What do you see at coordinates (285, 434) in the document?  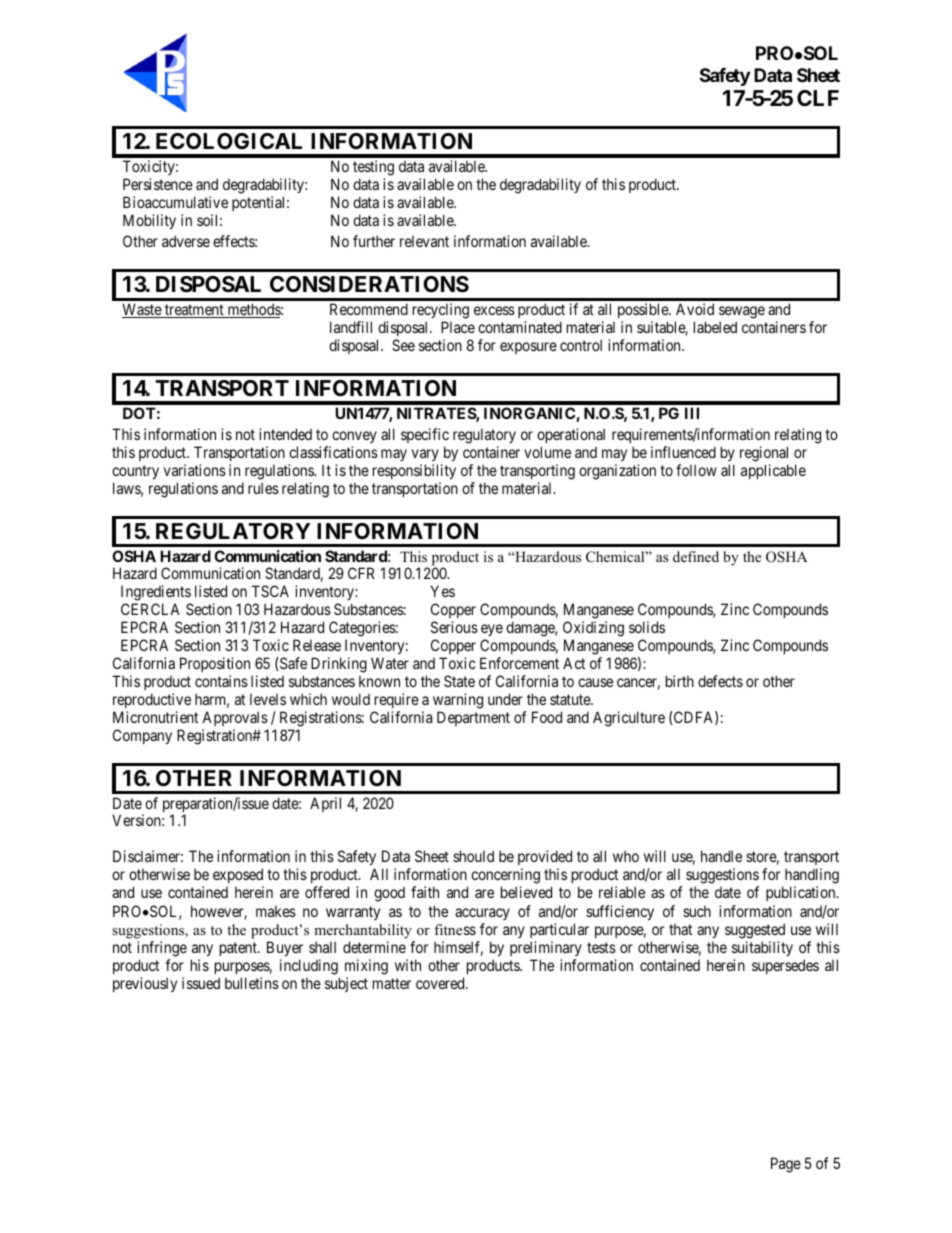 I see `intended` at bounding box center [285, 434].
